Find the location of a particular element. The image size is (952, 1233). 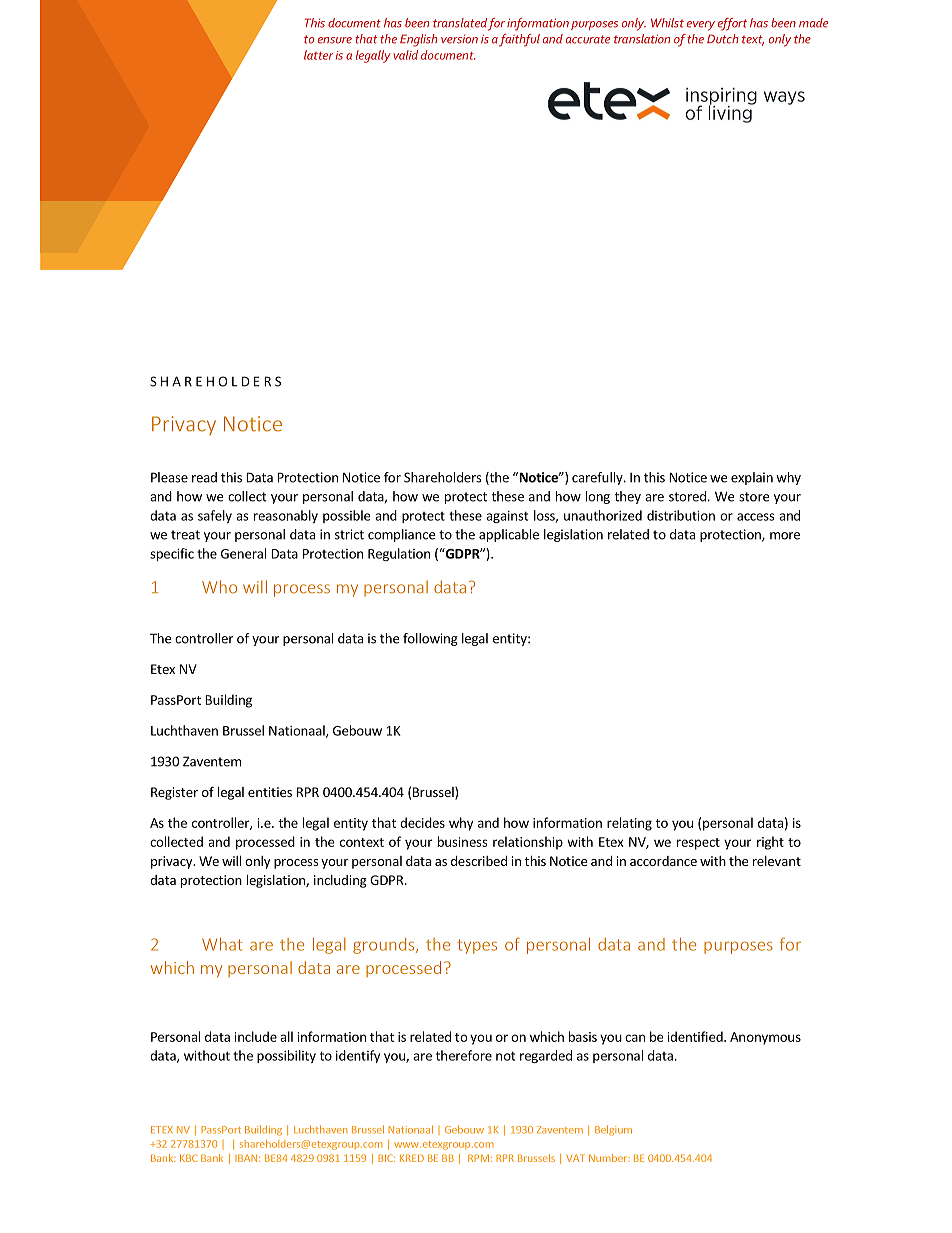

more is located at coordinates (785, 536).
